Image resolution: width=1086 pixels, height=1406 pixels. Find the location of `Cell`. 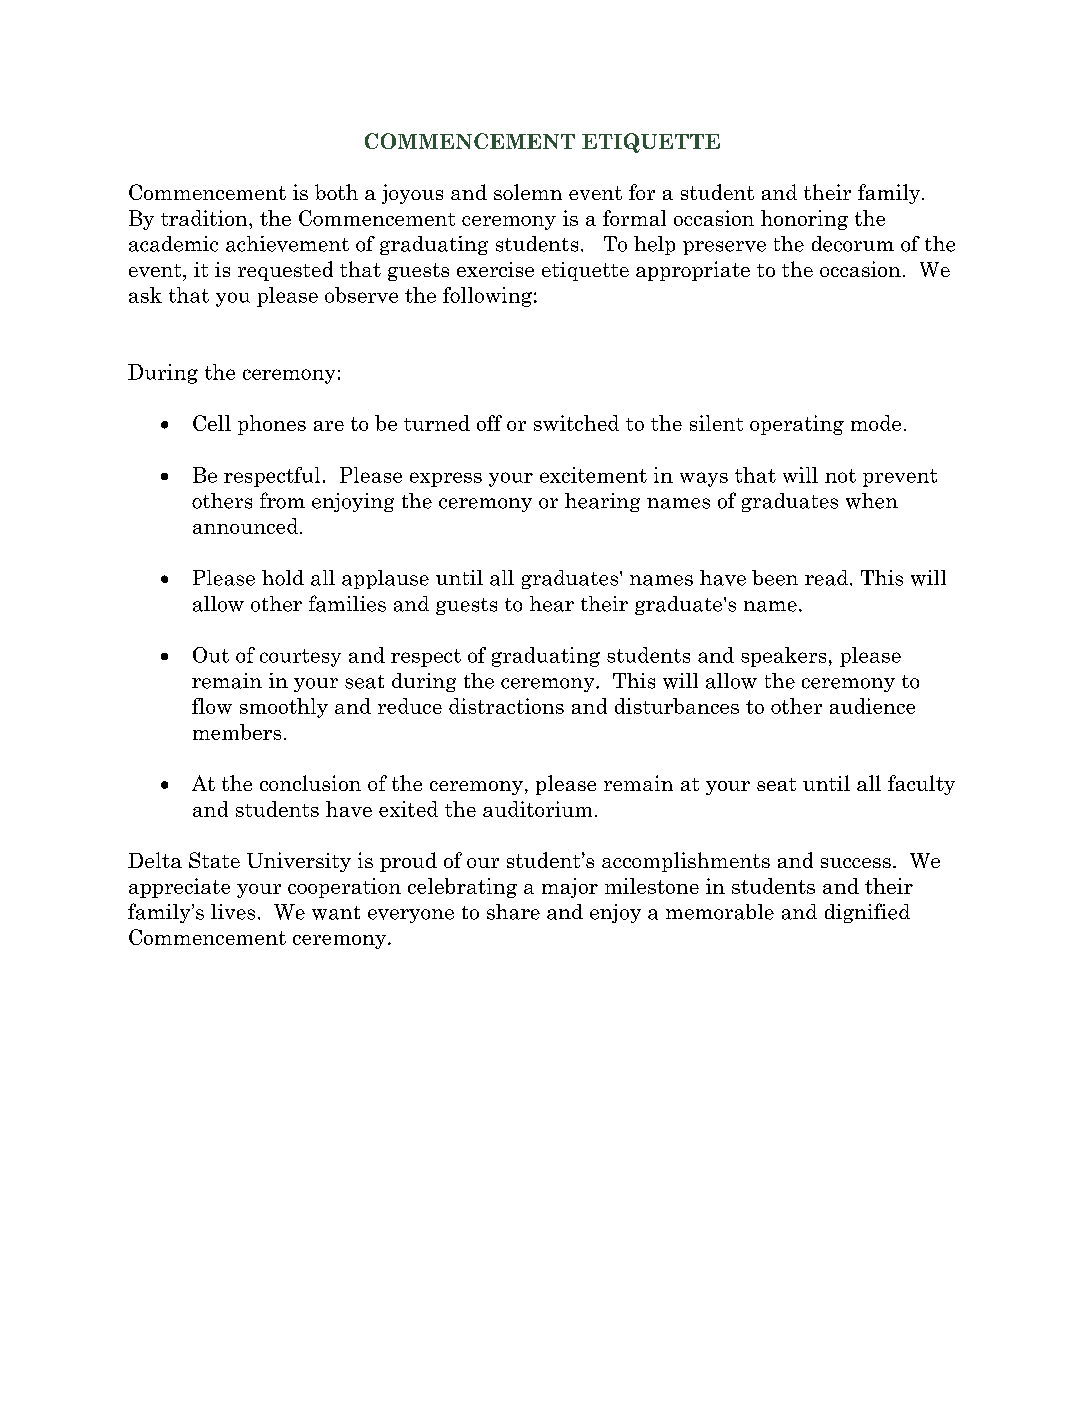

Cell is located at coordinates (212, 423).
